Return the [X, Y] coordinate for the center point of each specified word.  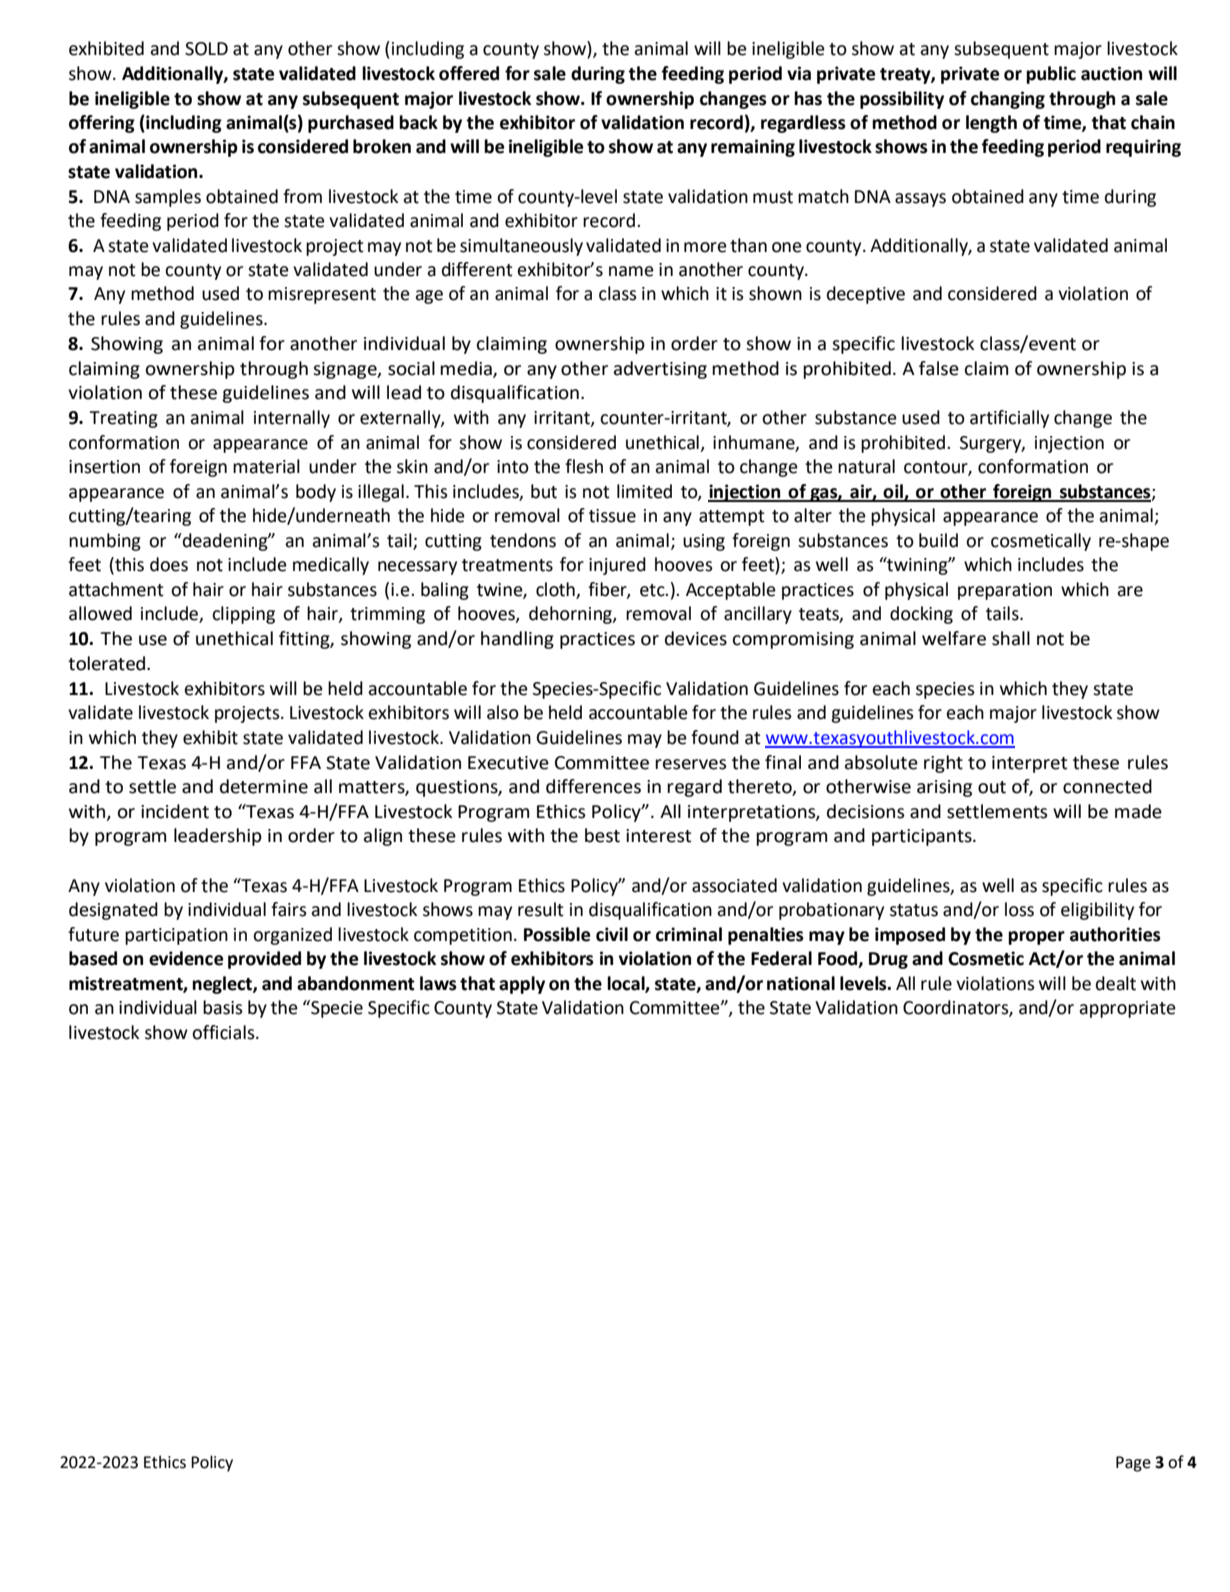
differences [593, 786]
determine [264, 786]
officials [224, 1032]
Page [1133, 1464]
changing [1008, 100]
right [943, 764]
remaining [753, 148]
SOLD [206, 49]
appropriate [1127, 1009]
